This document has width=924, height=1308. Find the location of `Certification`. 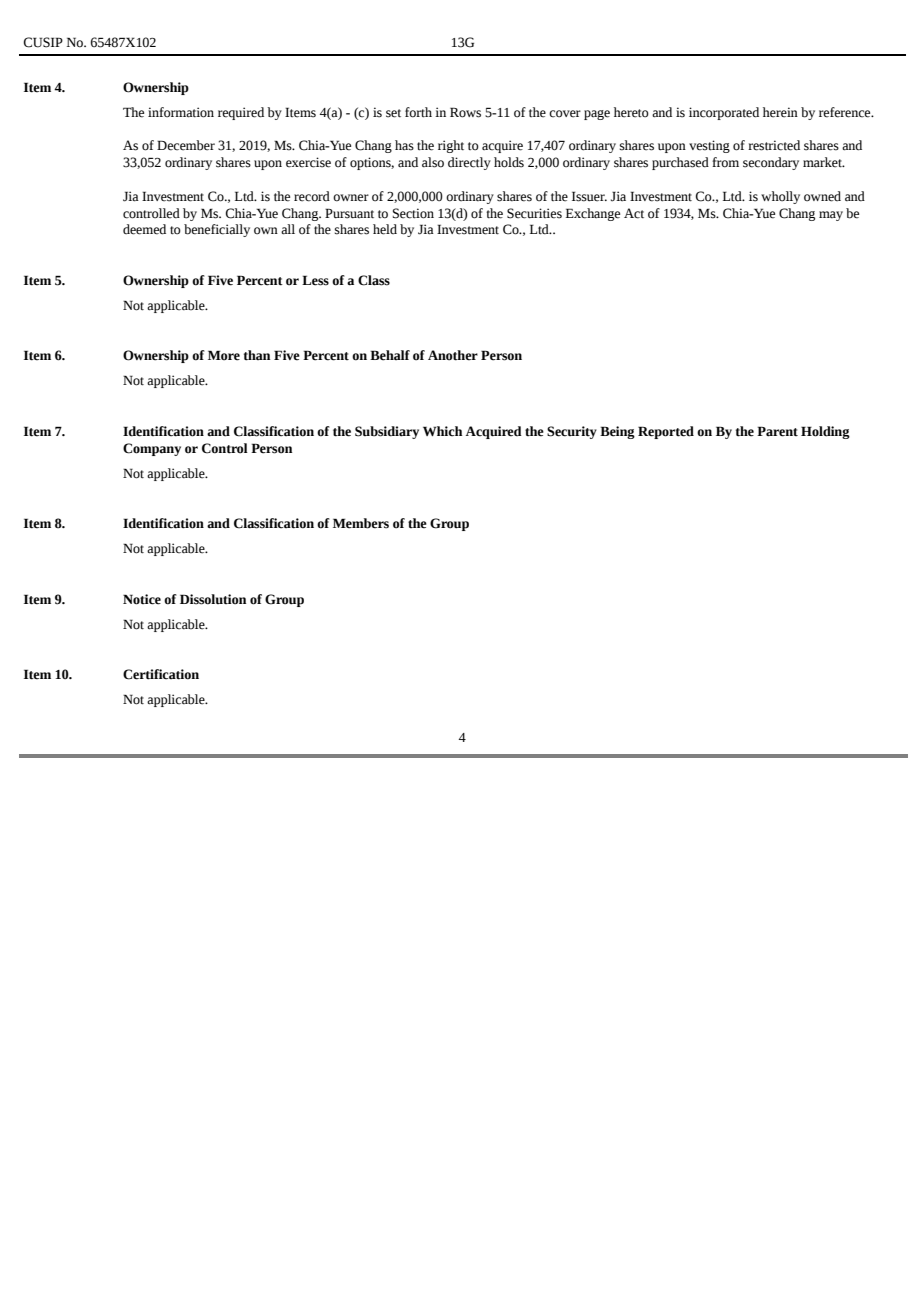

Certification is located at coordinates (161, 674).
